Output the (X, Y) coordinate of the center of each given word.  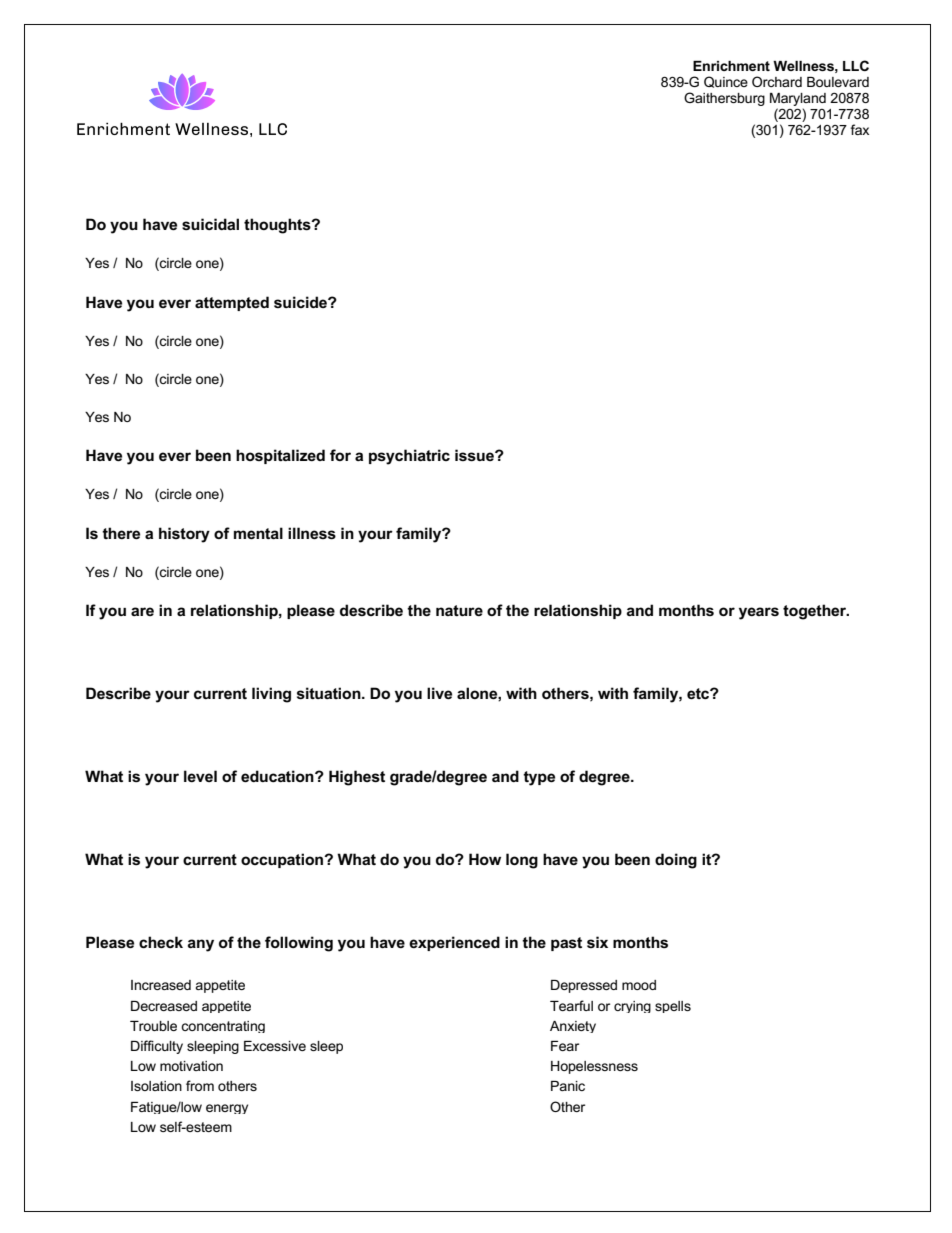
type (539, 778)
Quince (726, 82)
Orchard (777, 81)
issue (475, 455)
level (200, 776)
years (759, 613)
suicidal (210, 224)
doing (676, 861)
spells (673, 1007)
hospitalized (280, 456)
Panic (568, 1086)
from (200, 1085)
